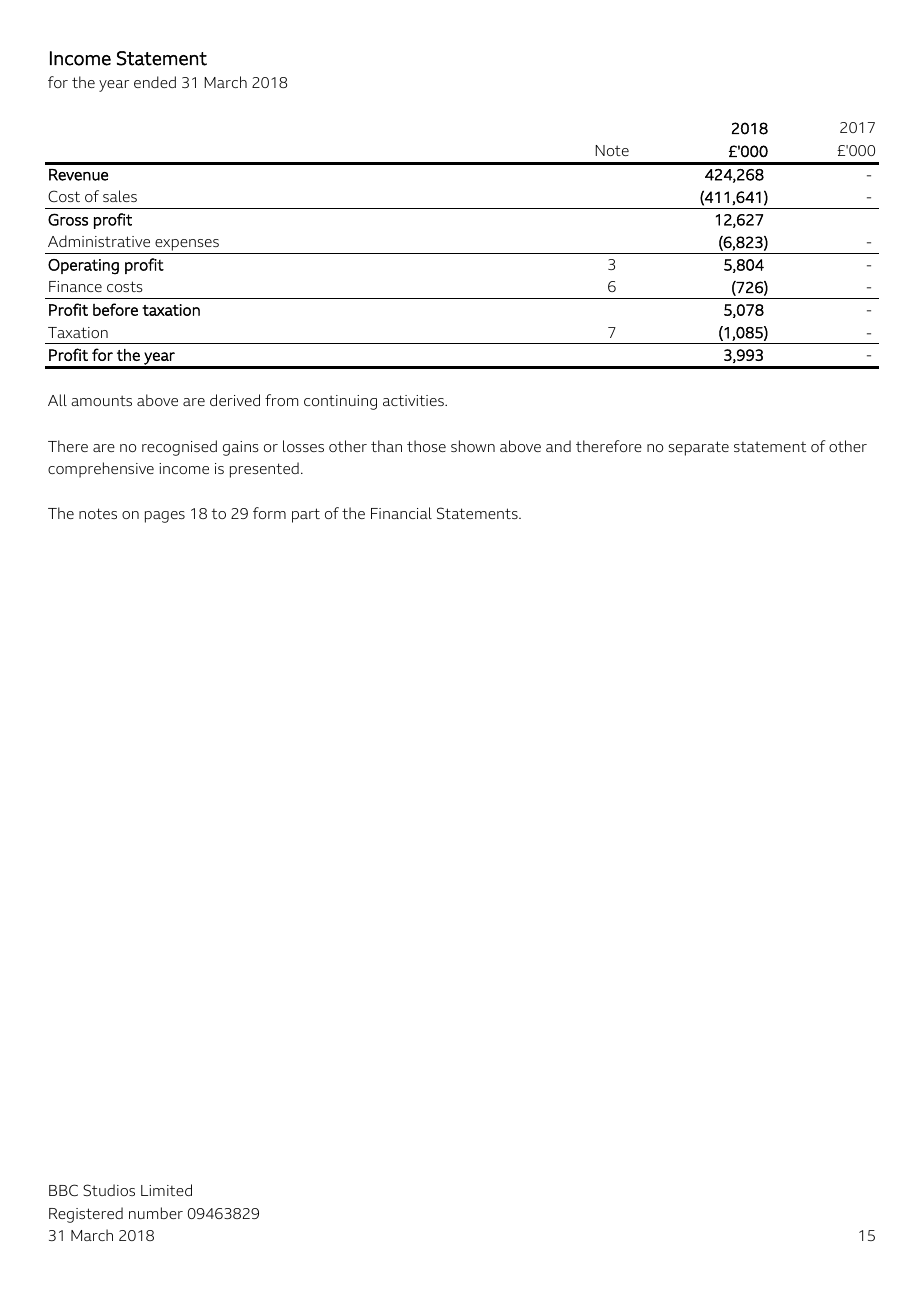  I want to click on shown, so click(473, 446).
